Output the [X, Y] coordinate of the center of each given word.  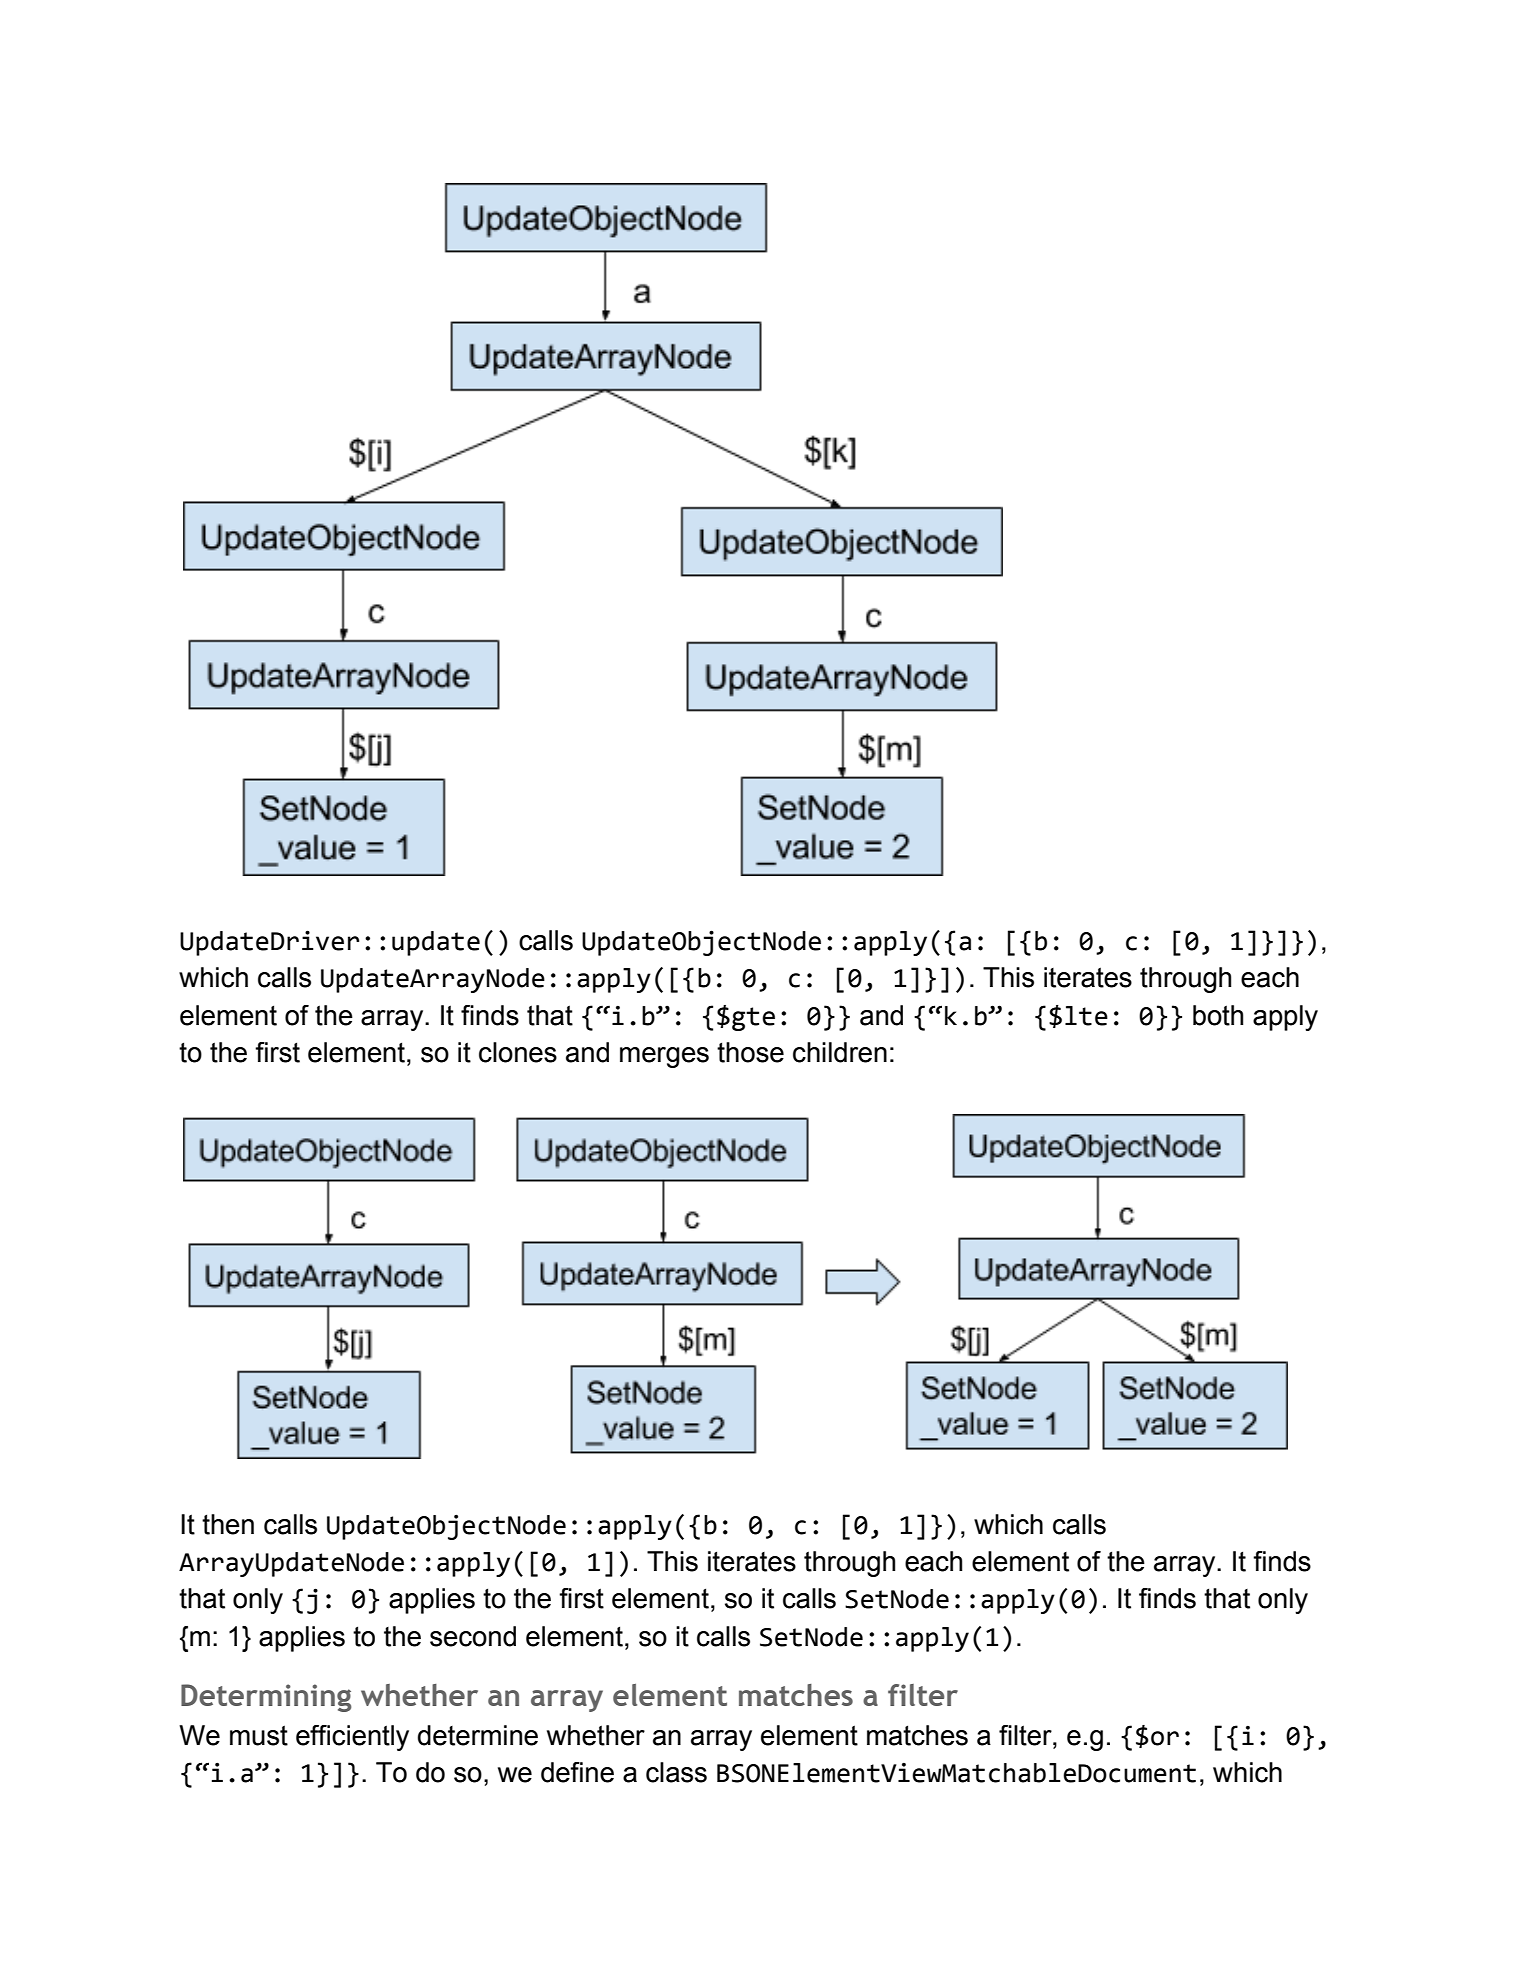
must [259, 1735]
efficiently [352, 1738]
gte [753, 1019]
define [577, 1772]
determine [478, 1735]
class [676, 1772]
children [840, 1052]
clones [518, 1052]
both [1218, 1015]
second [473, 1636]
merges [664, 1057]
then [228, 1524]
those [750, 1052]
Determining [266, 1698]
